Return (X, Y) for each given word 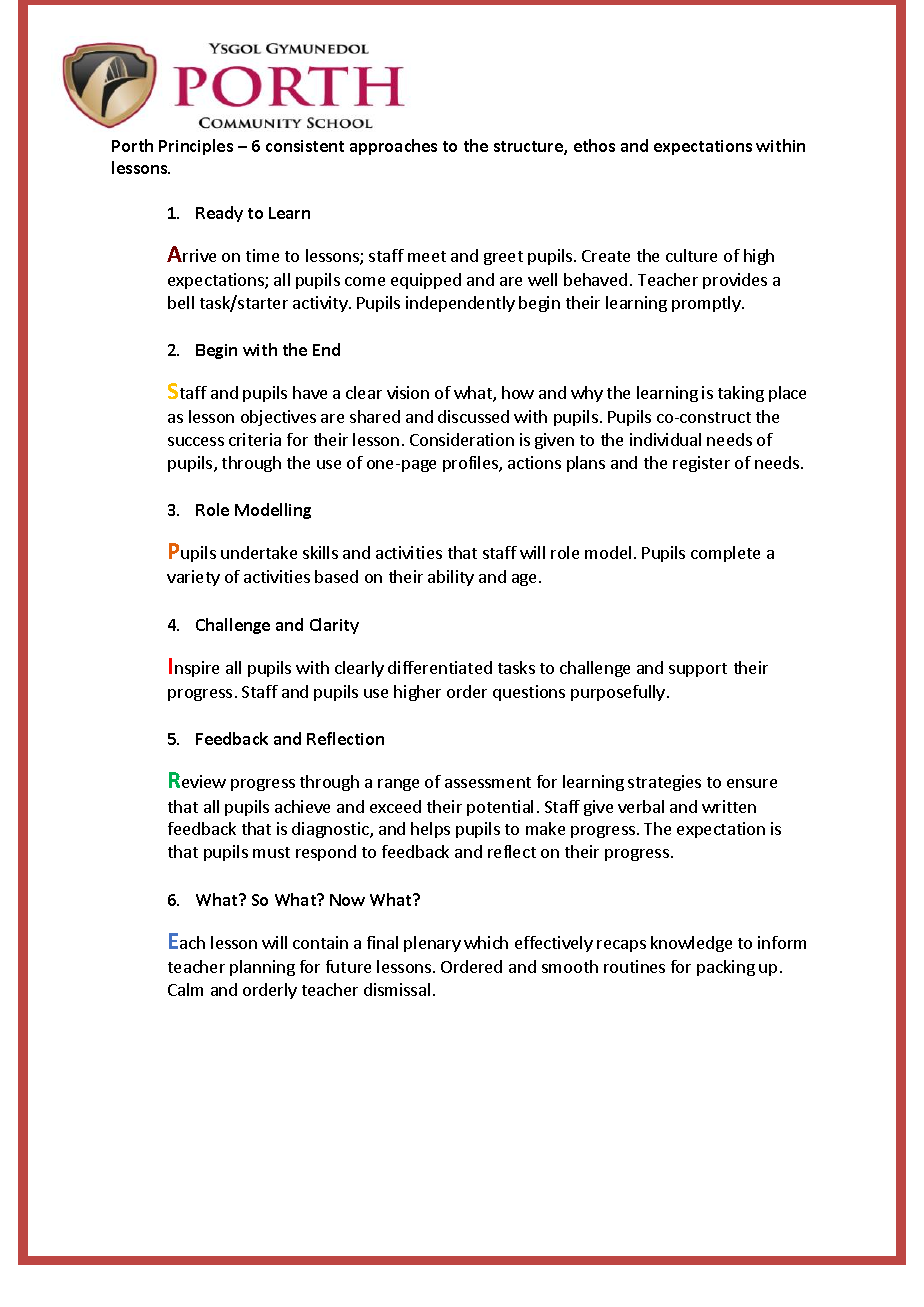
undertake (259, 552)
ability (451, 578)
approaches (393, 147)
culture (691, 255)
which (486, 942)
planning (262, 968)
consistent (305, 146)
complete (725, 554)
